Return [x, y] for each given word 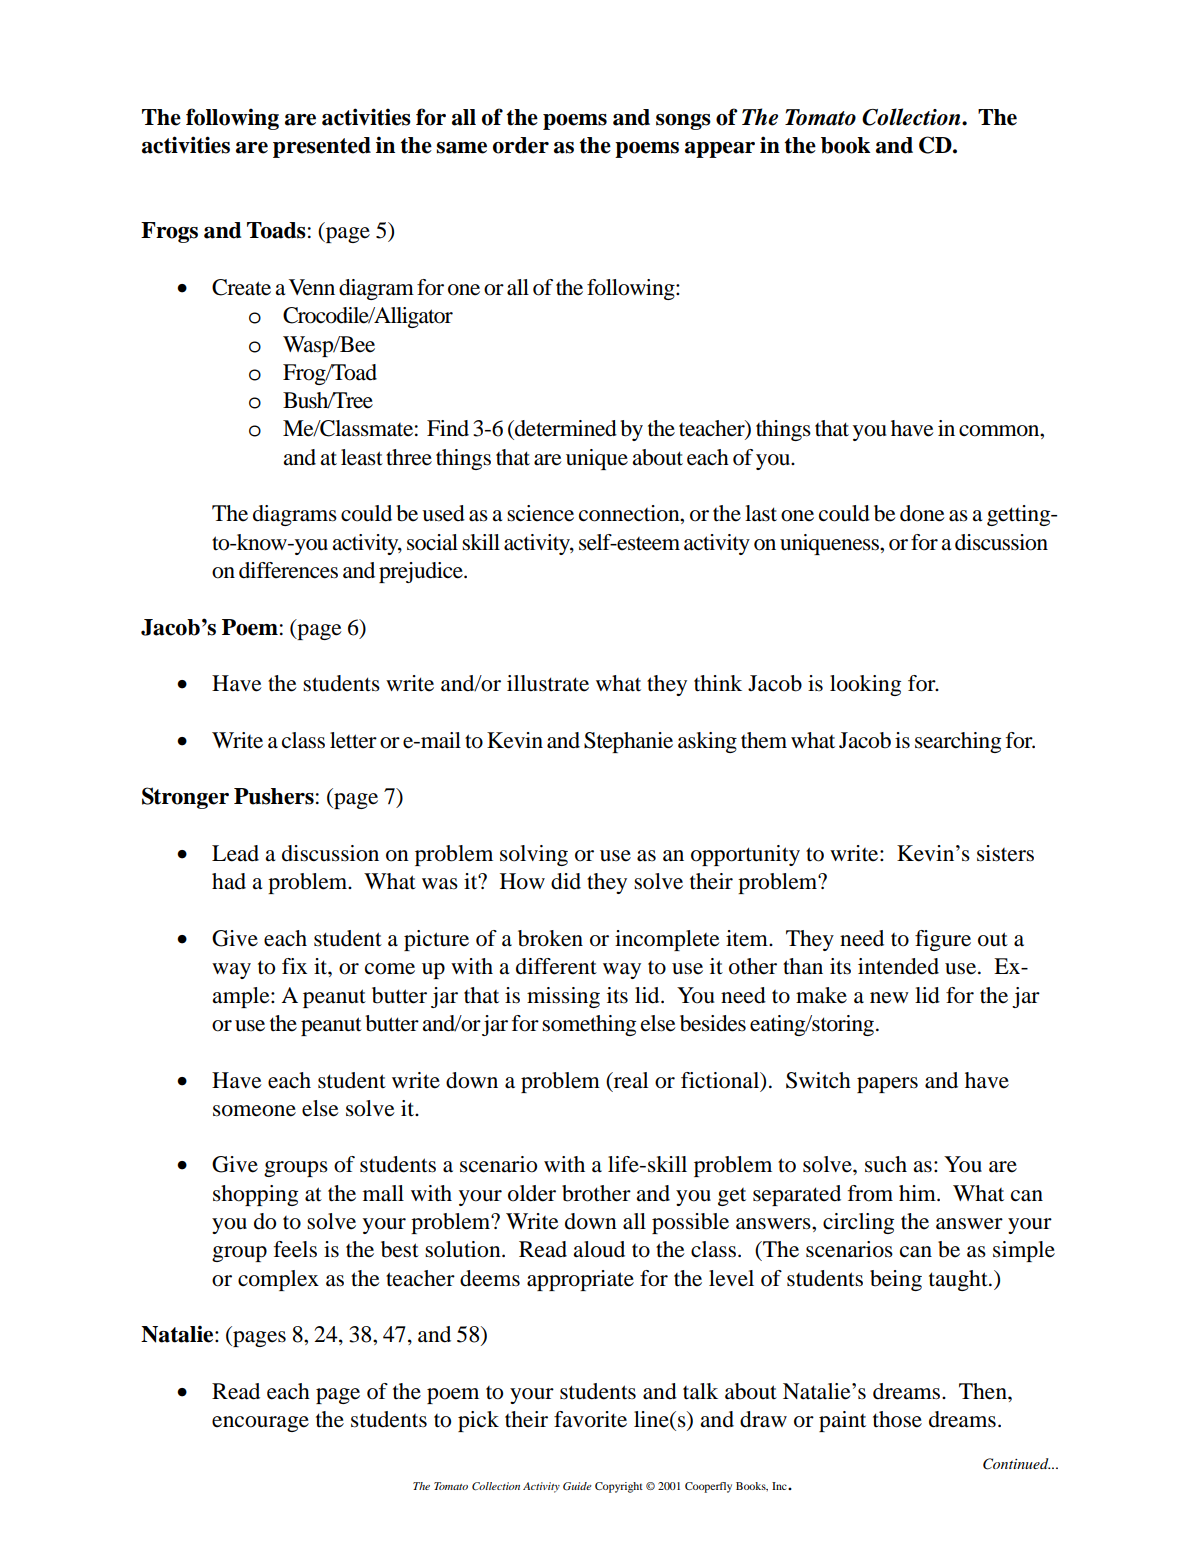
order [521, 145]
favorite [590, 1419]
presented [322, 147]
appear [720, 150]
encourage [260, 1424]
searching [958, 742]
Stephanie [628, 742]
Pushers [274, 796]
